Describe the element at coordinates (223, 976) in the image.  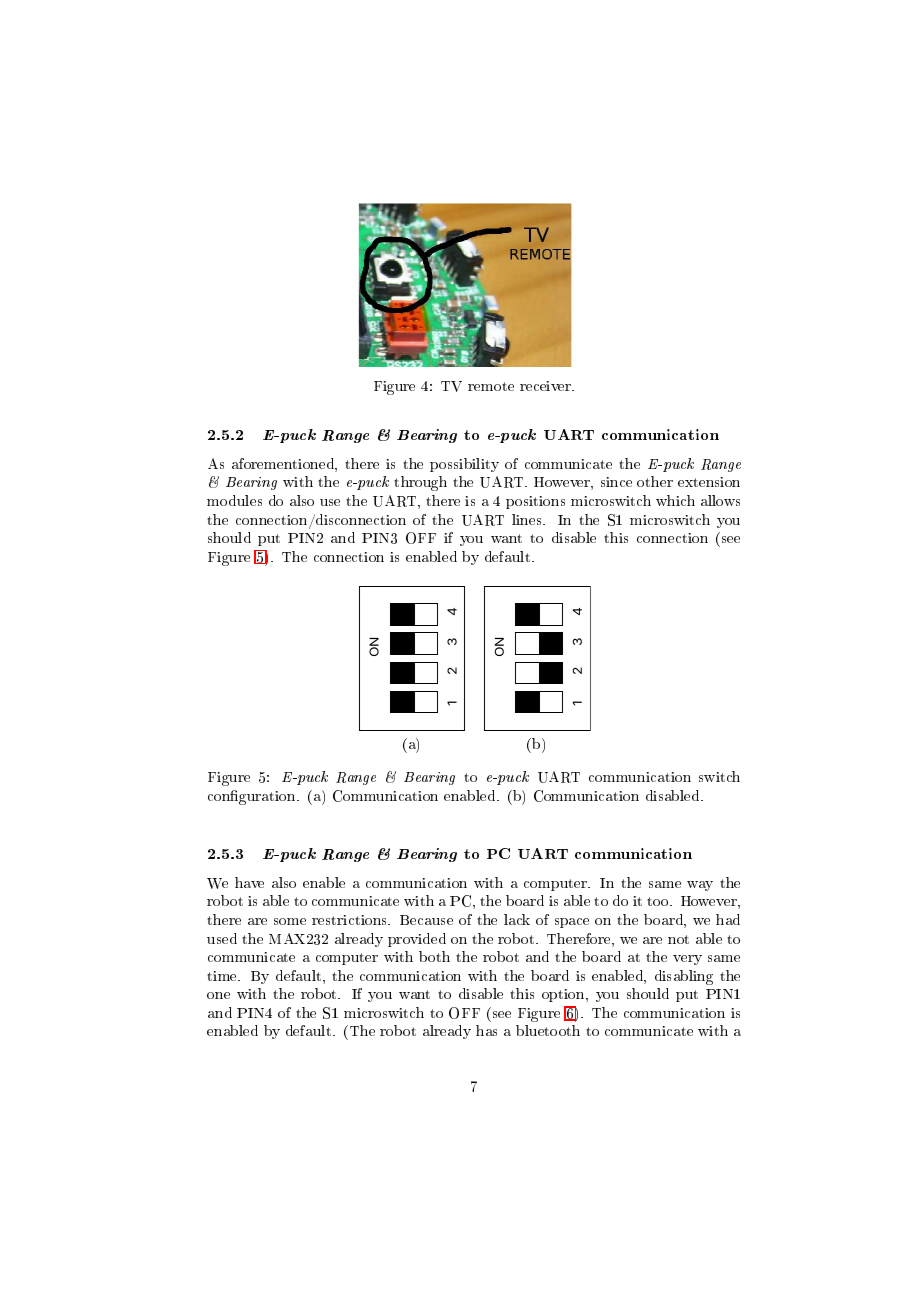
I see `time` at that location.
